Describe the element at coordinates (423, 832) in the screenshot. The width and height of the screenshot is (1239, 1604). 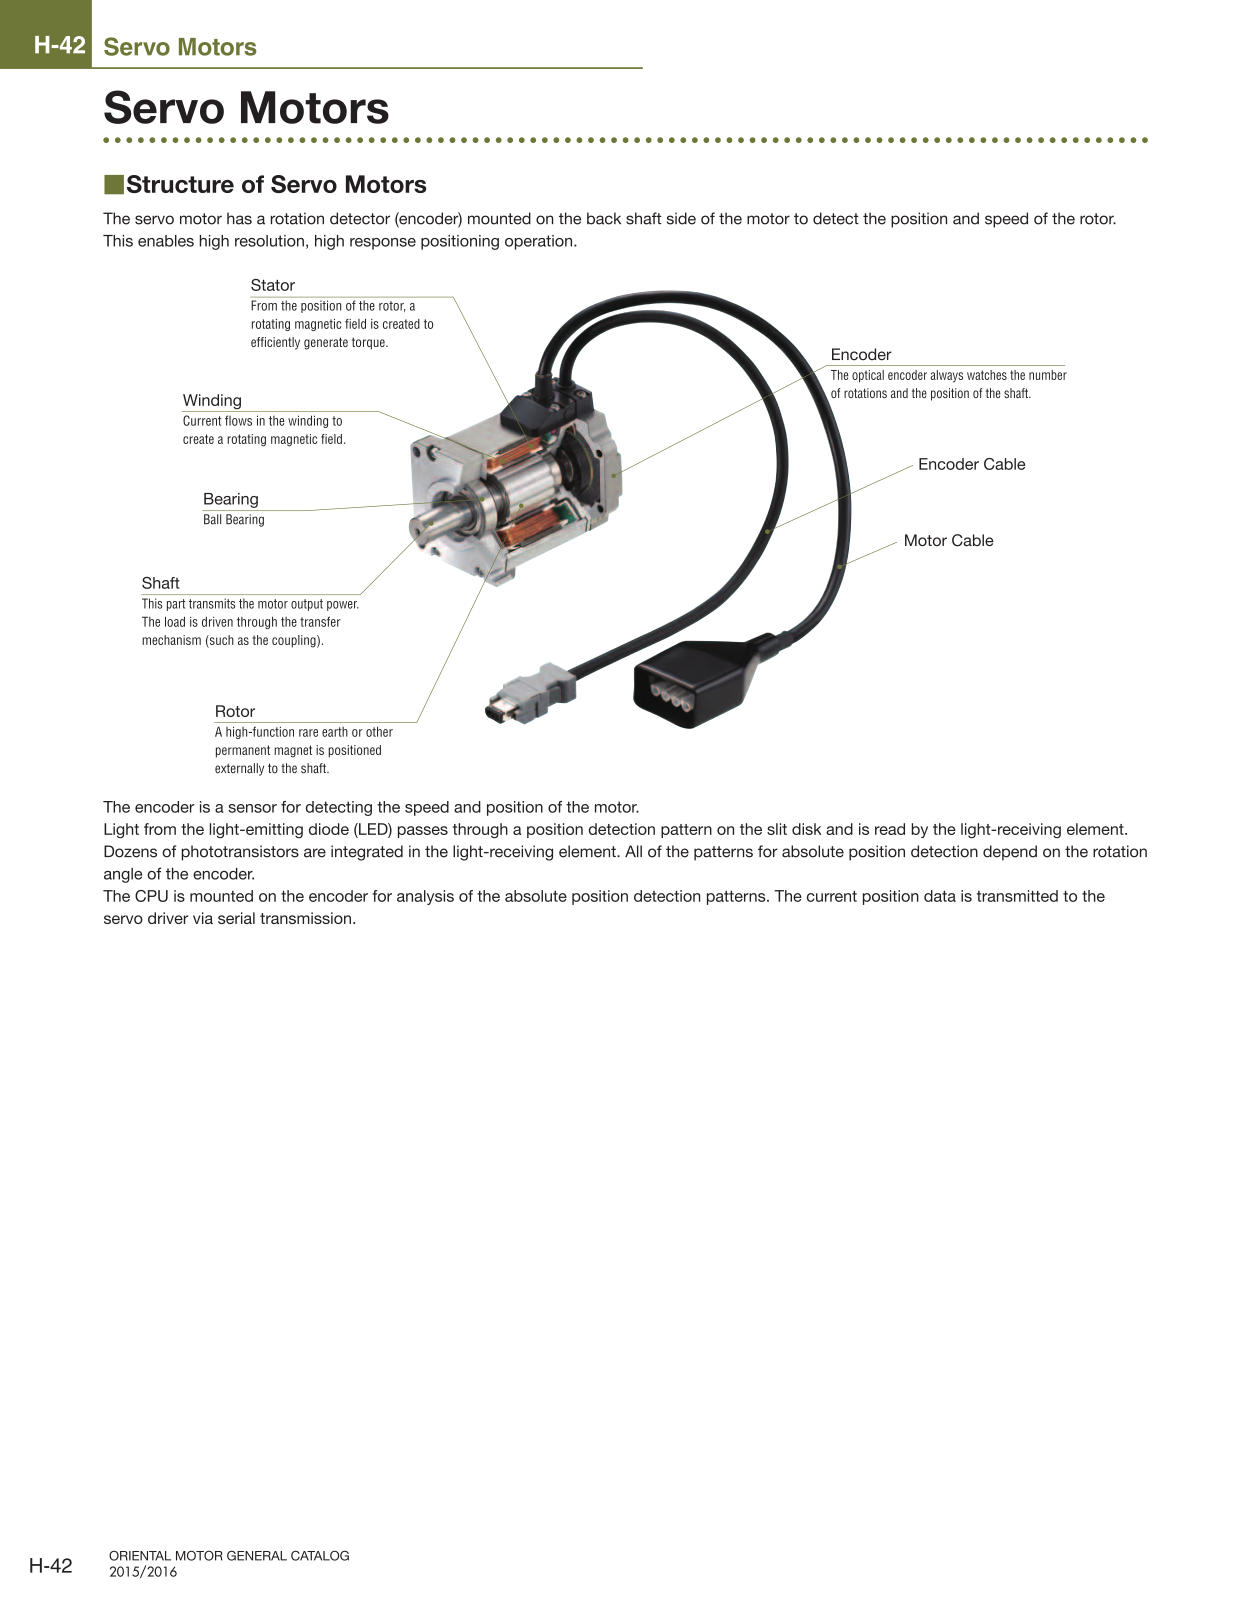
I see `passes` at that location.
